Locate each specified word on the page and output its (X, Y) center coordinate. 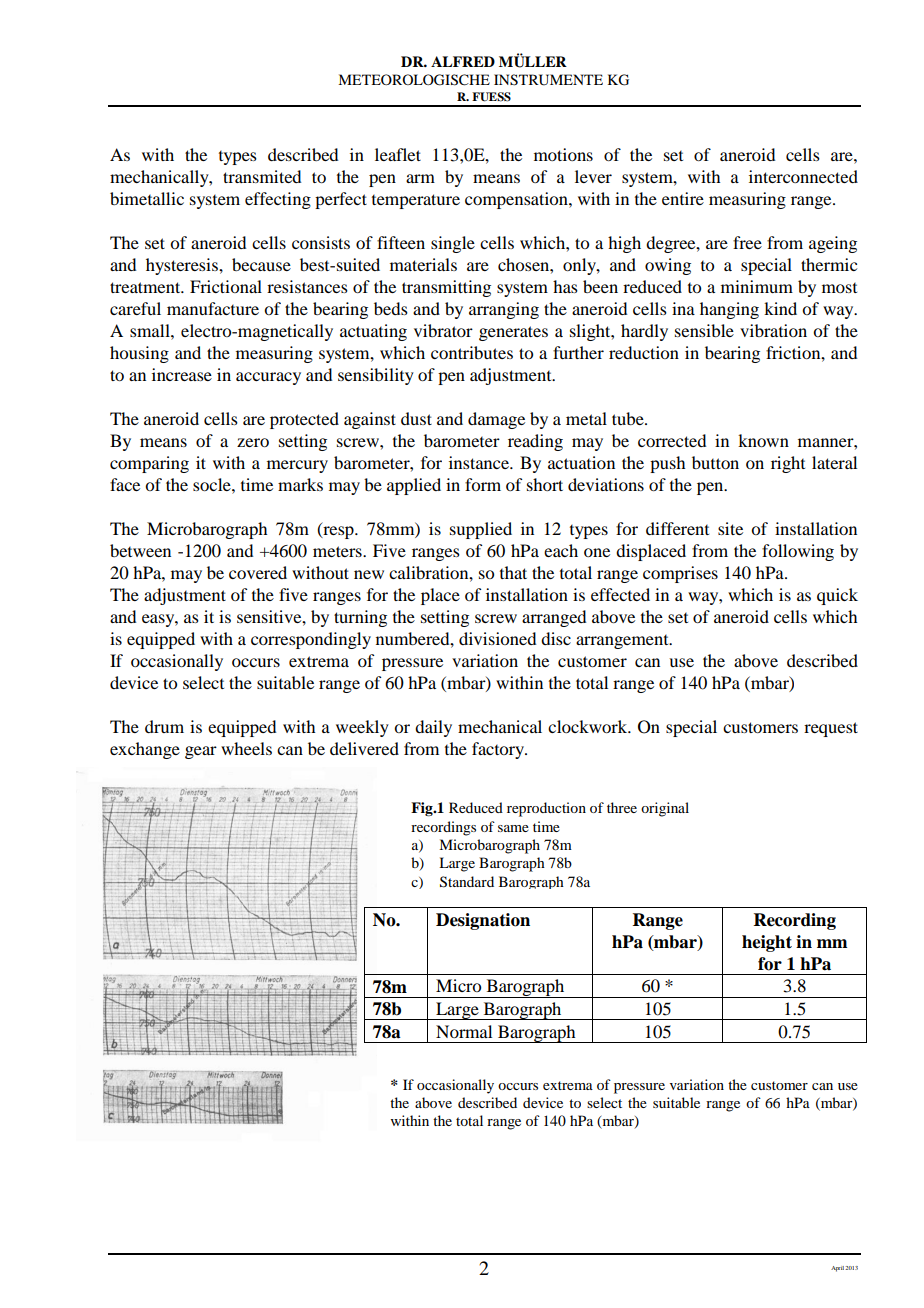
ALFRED (463, 61)
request (831, 729)
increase (182, 374)
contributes (472, 352)
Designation (483, 921)
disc (556, 638)
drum (164, 726)
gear (201, 752)
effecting (278, 200)
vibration (773, 330)
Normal (464, 1031)
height (767, 943)
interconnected (803, 176)
